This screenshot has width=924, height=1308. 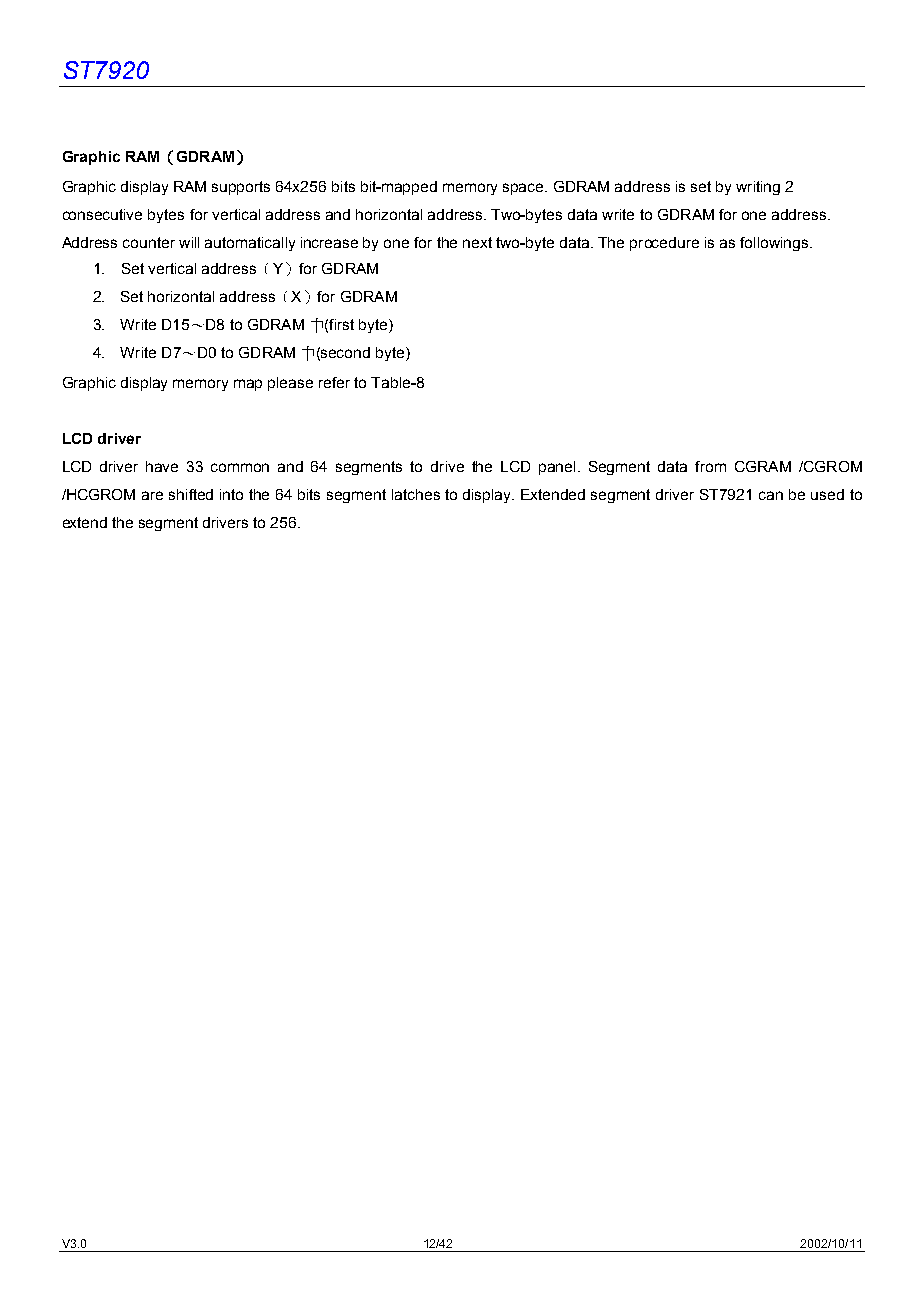 What do you see at coordinates (524, 189) in the screenshot?
I see `space` at bounding box center [524, 189].
